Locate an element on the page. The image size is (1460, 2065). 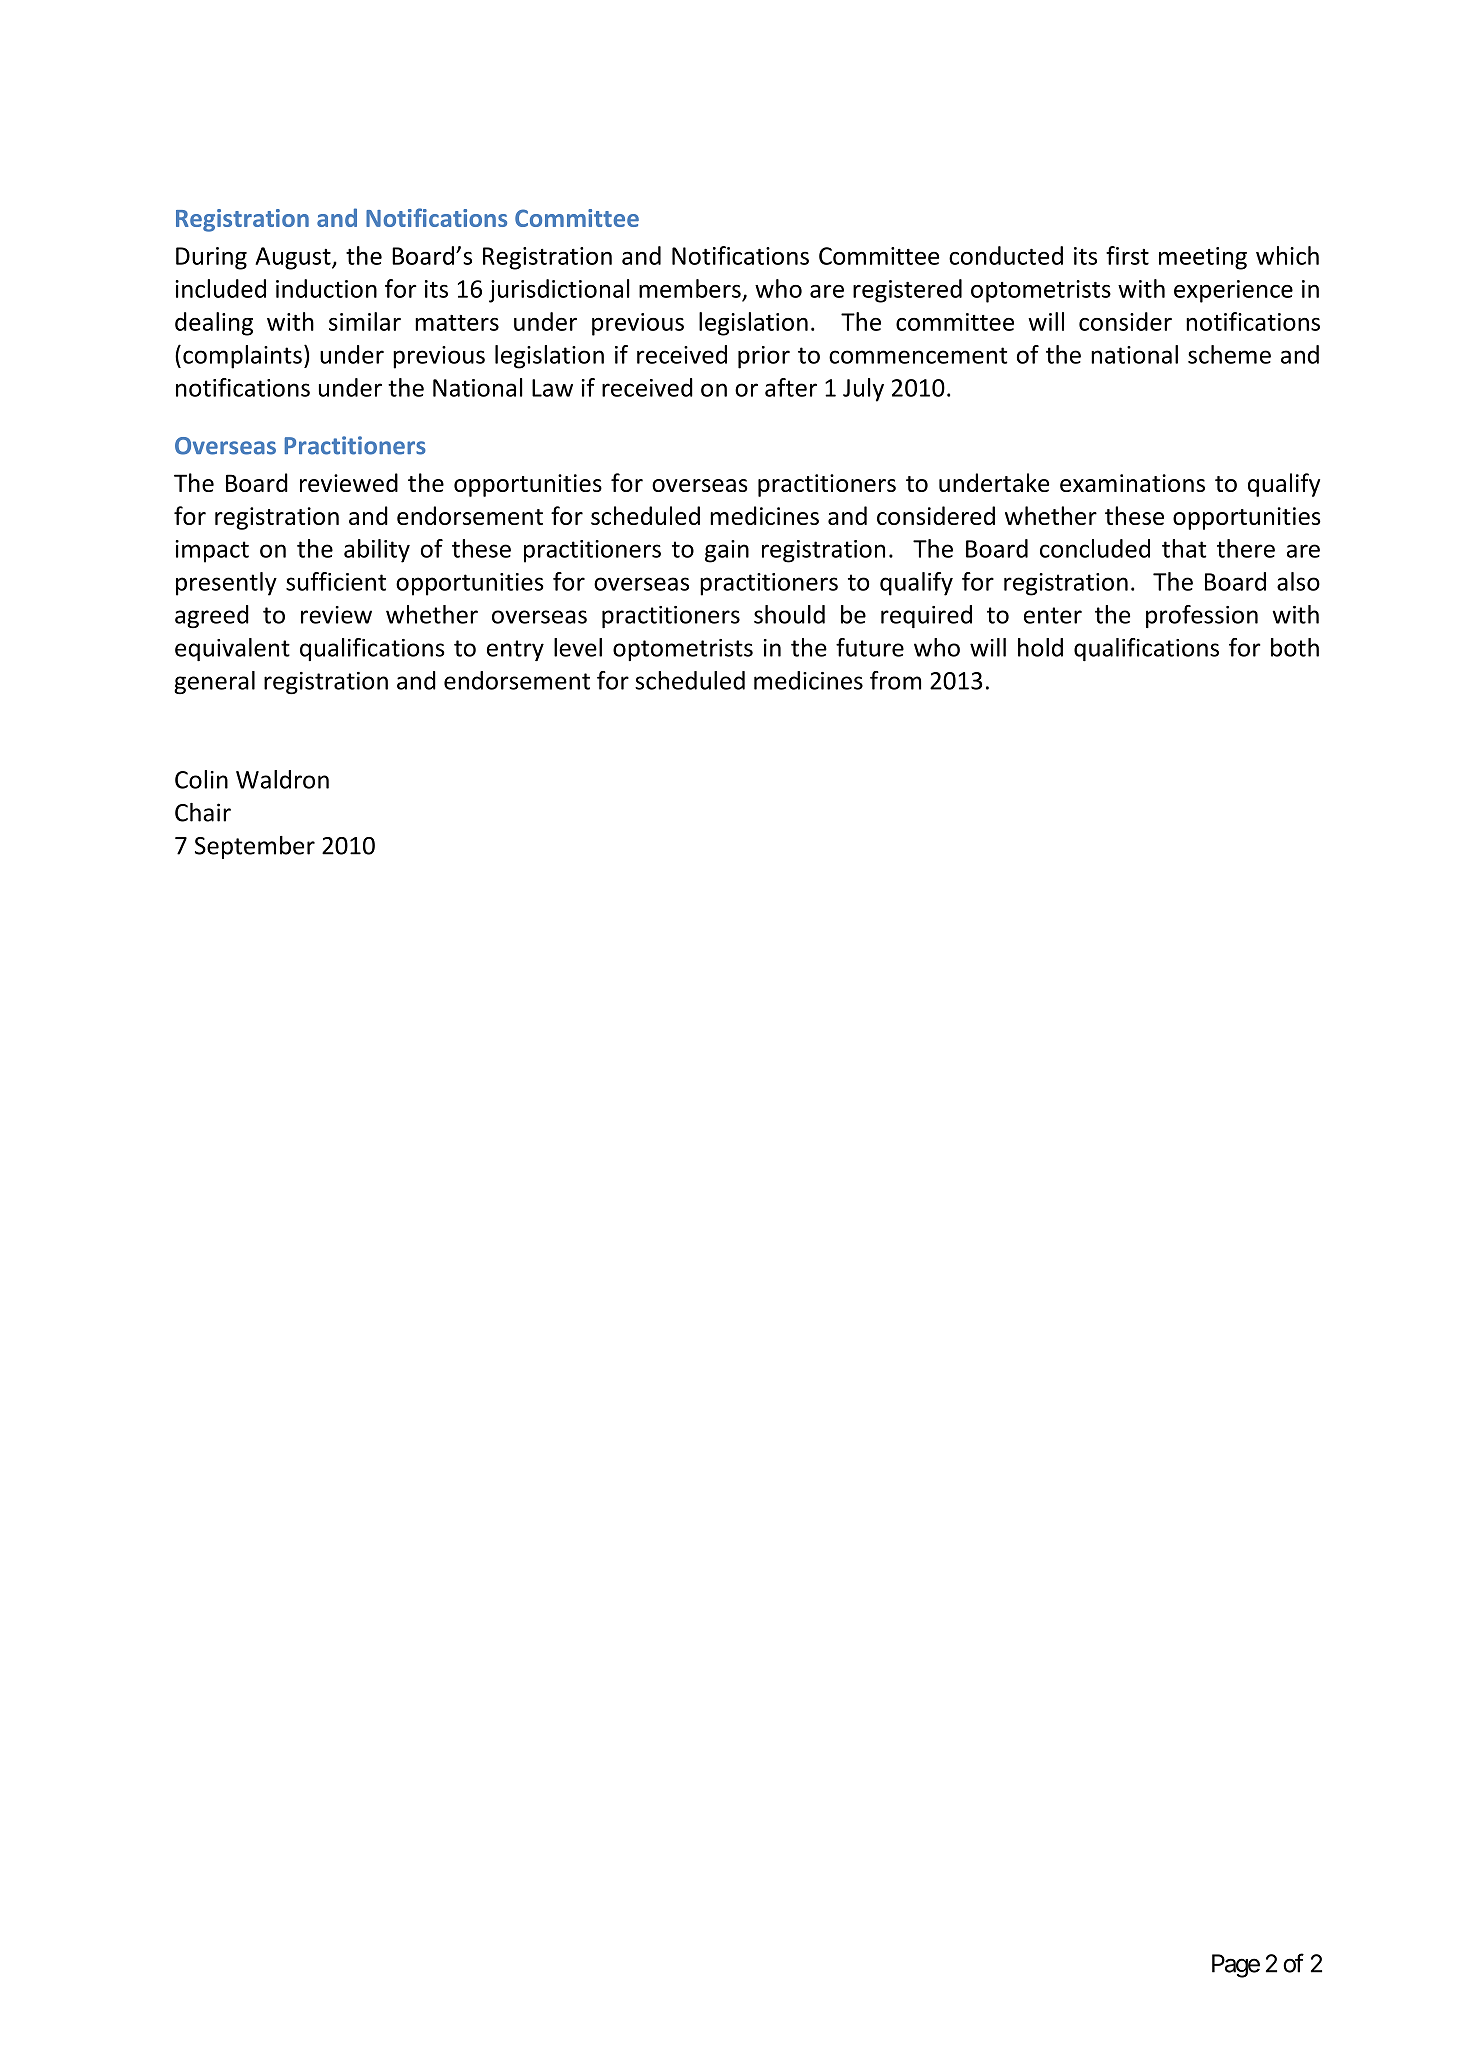
after is located at coordinates (791, 387).
